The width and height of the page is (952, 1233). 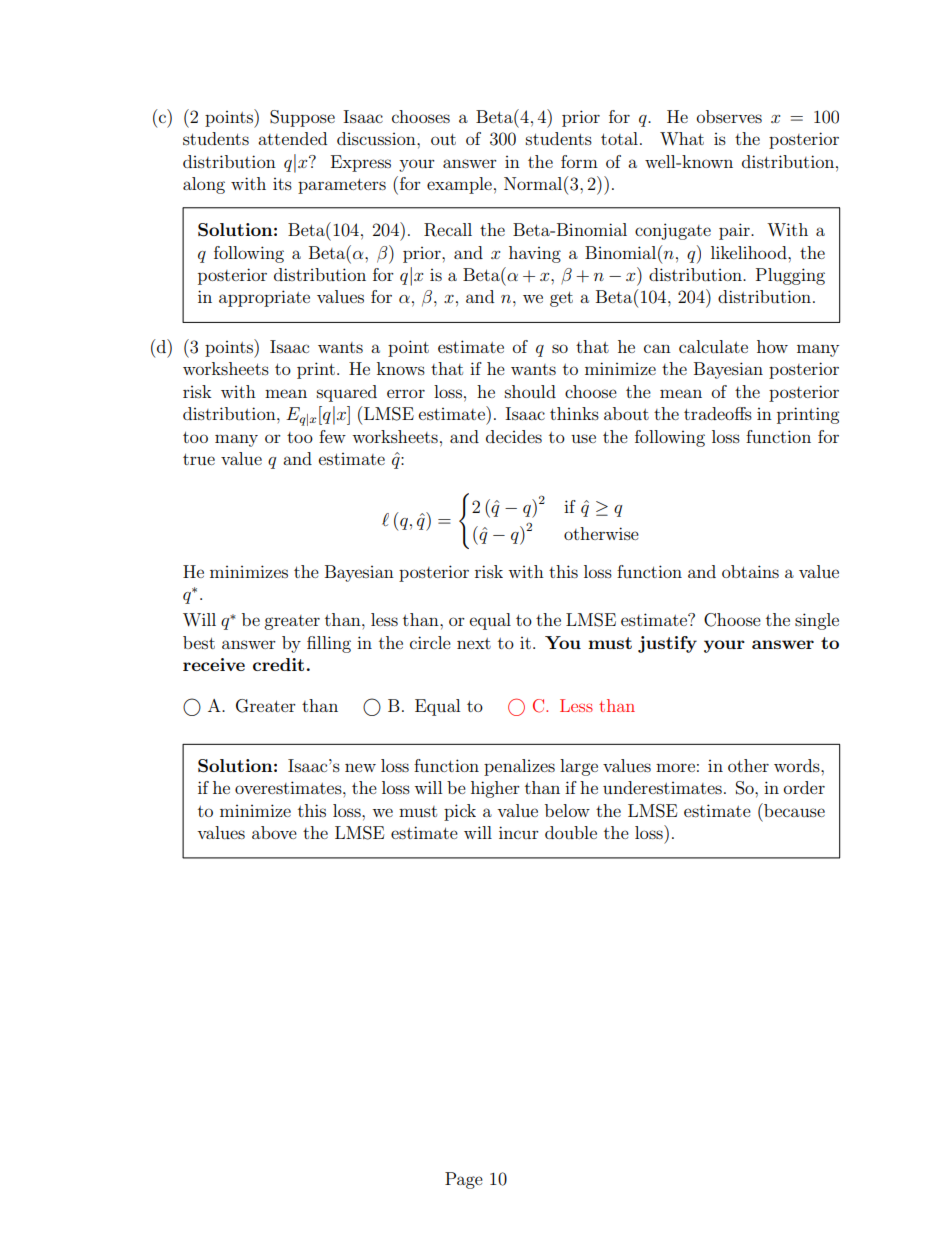 I want to click on Page, so click(x=464, y=1180).
